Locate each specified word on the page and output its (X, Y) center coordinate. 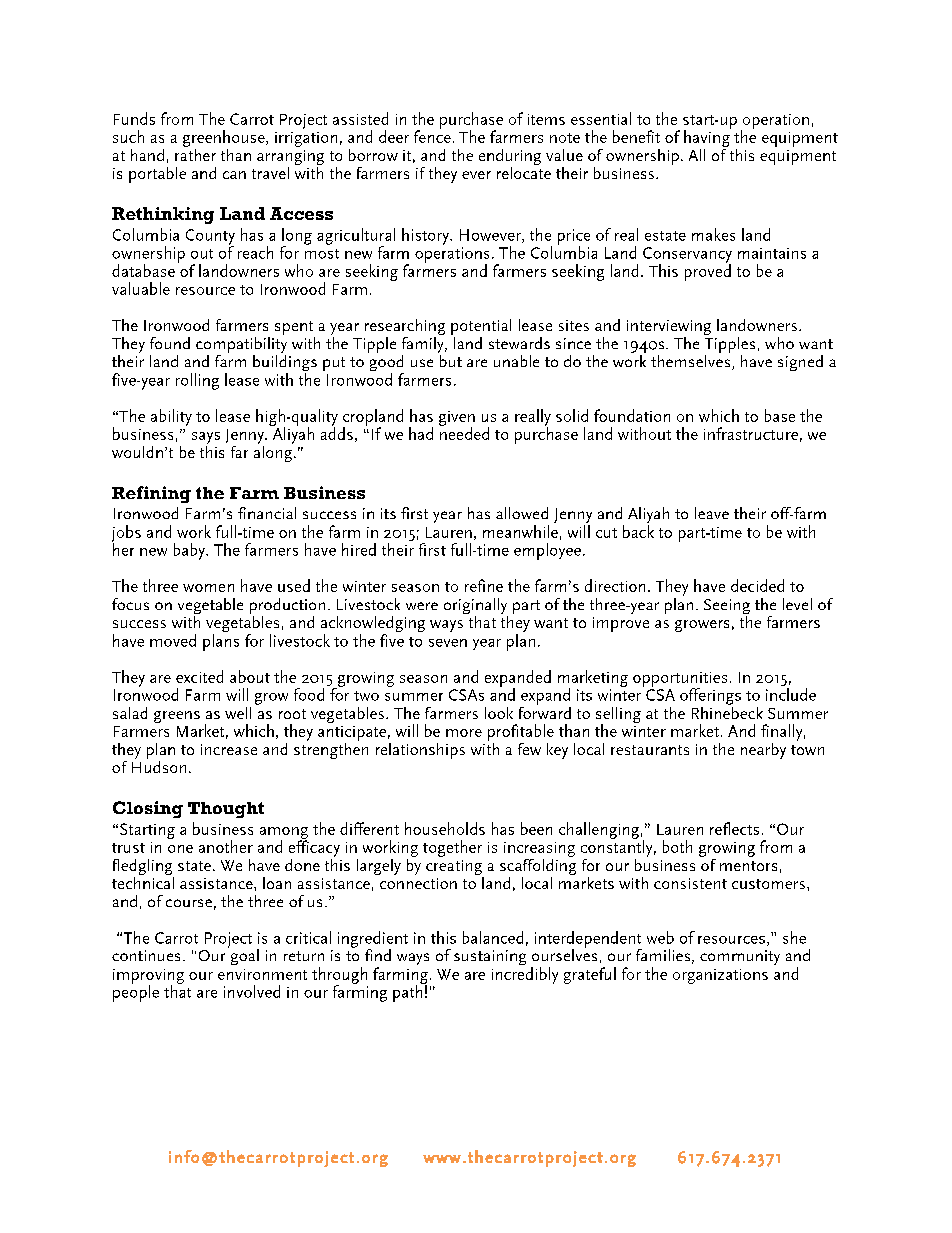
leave (712, 513)
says (206, 438)
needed (464, 432)
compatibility (241, 346)
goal (243, 956)
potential (481, 328)
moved (173, 640)
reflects (734, 828)
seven (448, 643)
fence (432, 135)
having (707, 137)
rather (195, 153)
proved (708, 271)
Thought (226, 810)
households (445, 828)
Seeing (727, 608)
